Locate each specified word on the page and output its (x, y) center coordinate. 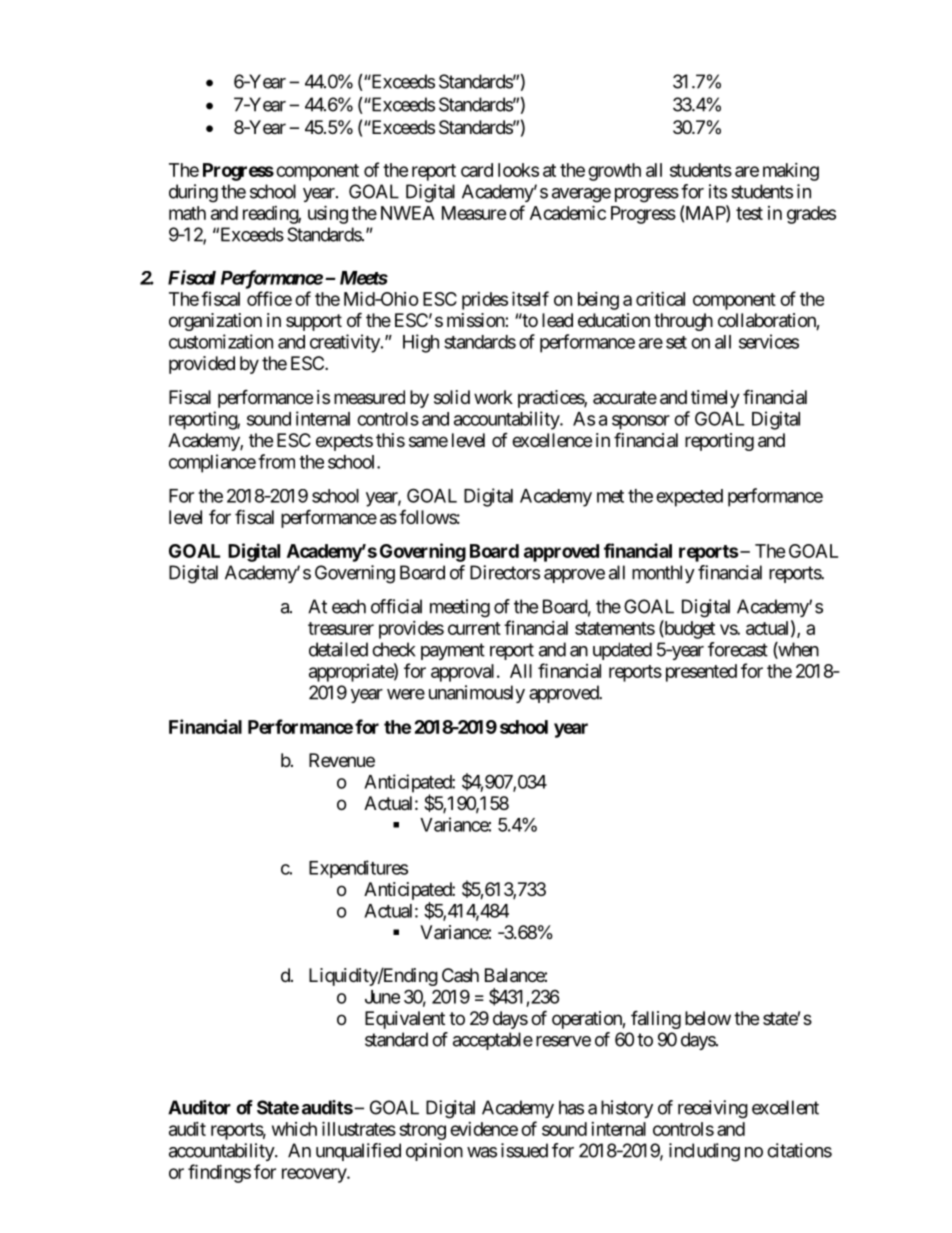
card (477, 170)
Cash (460, 975)
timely (715, 399)
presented (701, 673)
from (276, 461)
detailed (338, 649)
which (294, 1129)
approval (462, 673)
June (382, 997)
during (193, 193)
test (749, 213)
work (493, 397)
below (708, 1018)
